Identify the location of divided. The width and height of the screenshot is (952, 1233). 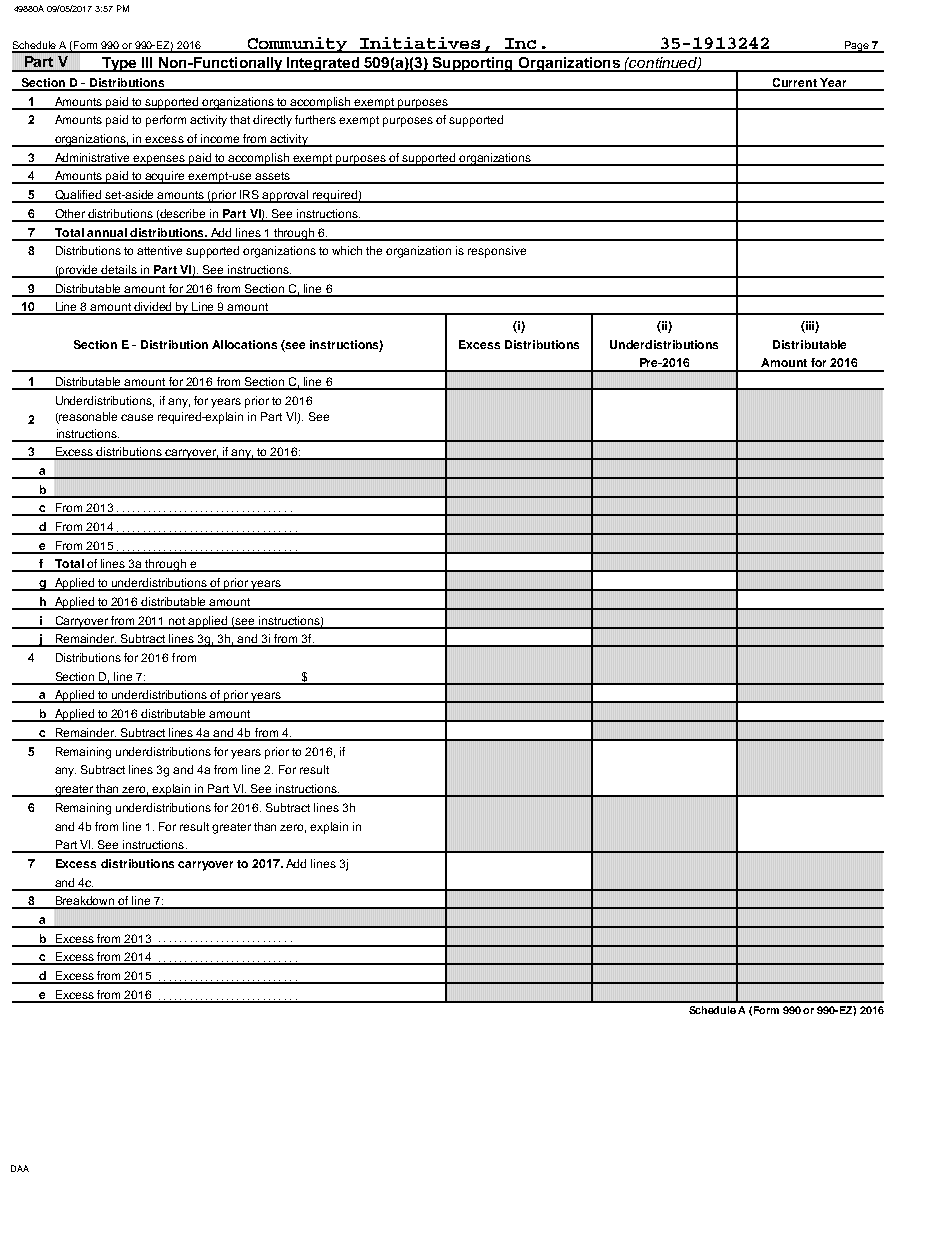
(154, 308).
